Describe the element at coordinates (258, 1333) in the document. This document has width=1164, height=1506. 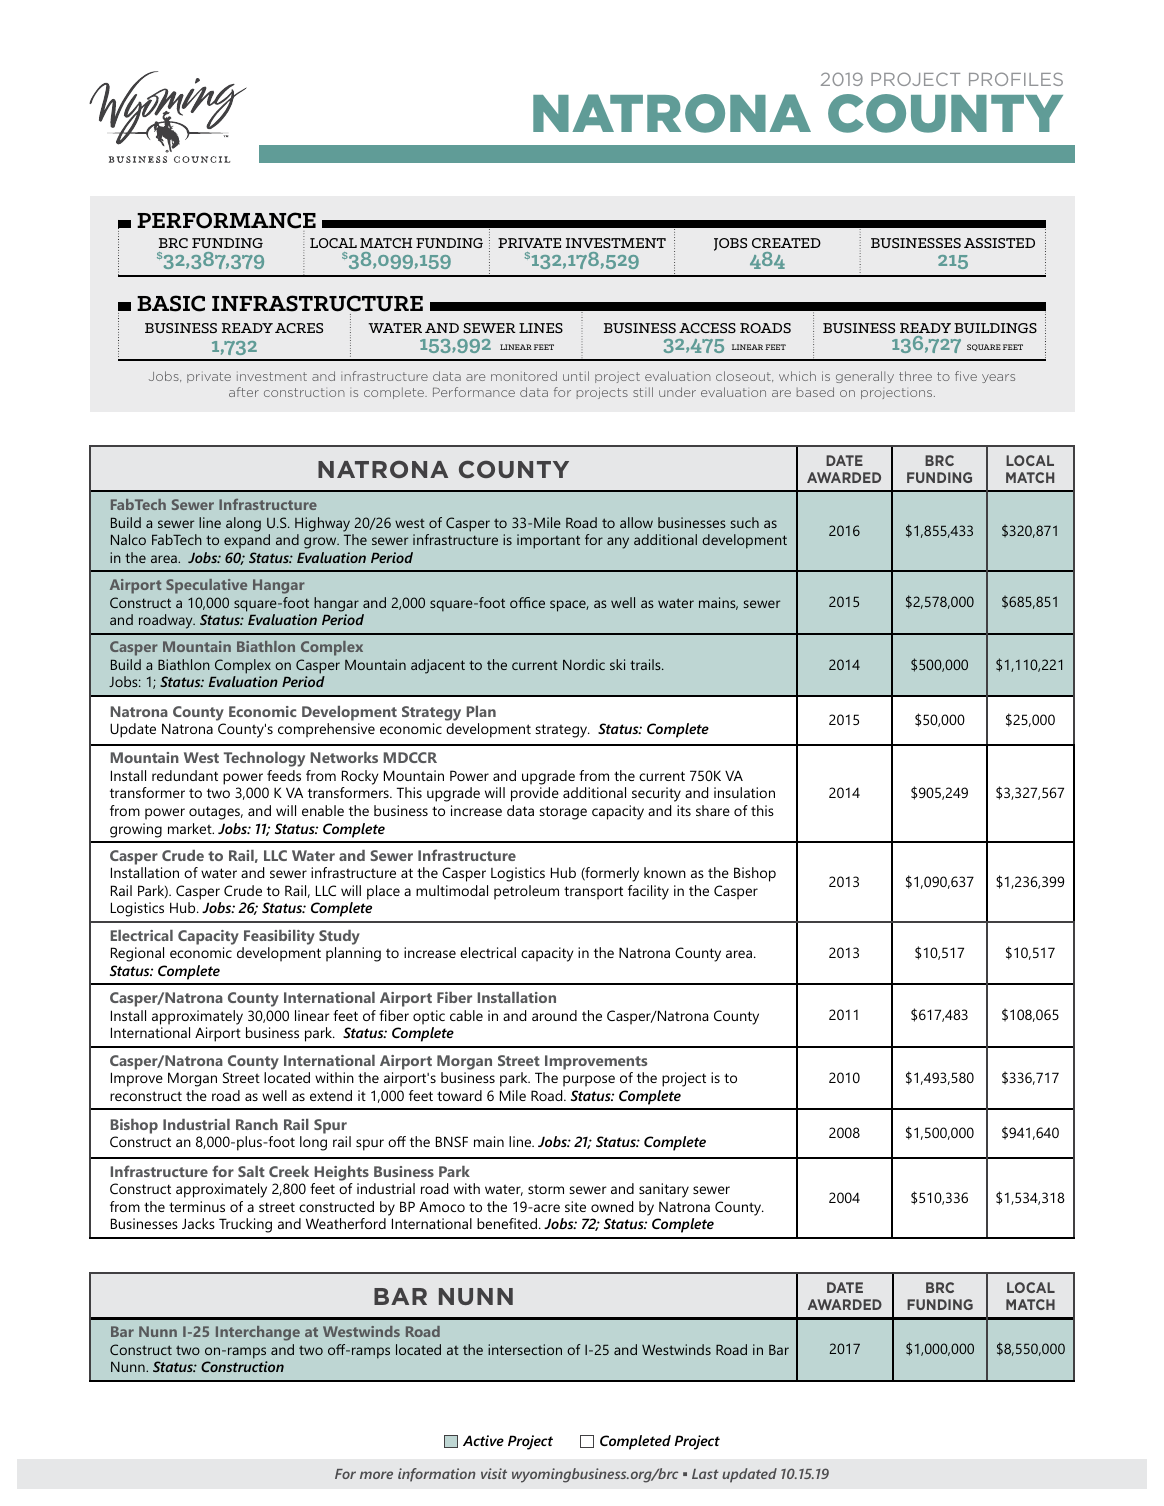
I see `Interchange` at that location.
